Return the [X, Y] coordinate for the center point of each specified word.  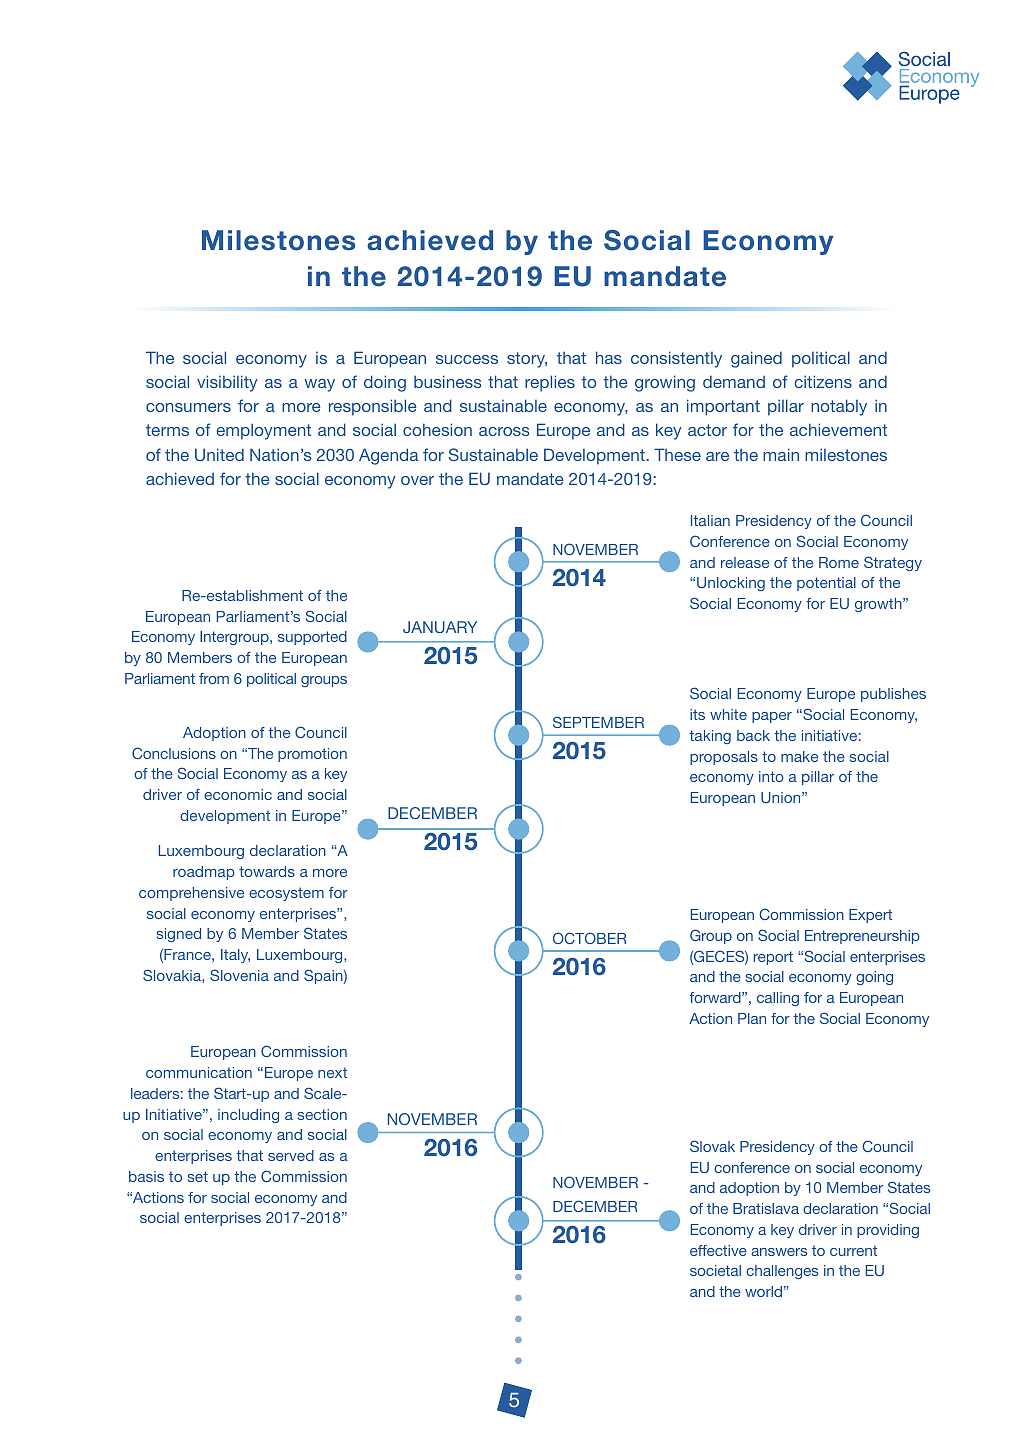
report [773, 958]
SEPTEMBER [598, 722]
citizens [823, 381]
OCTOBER [589, 938]
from [214, 678]
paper [772, 717]
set [198, 1176]
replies [550, 383]
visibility [227, 383]
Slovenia [239, 975]
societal [715, 1270]
